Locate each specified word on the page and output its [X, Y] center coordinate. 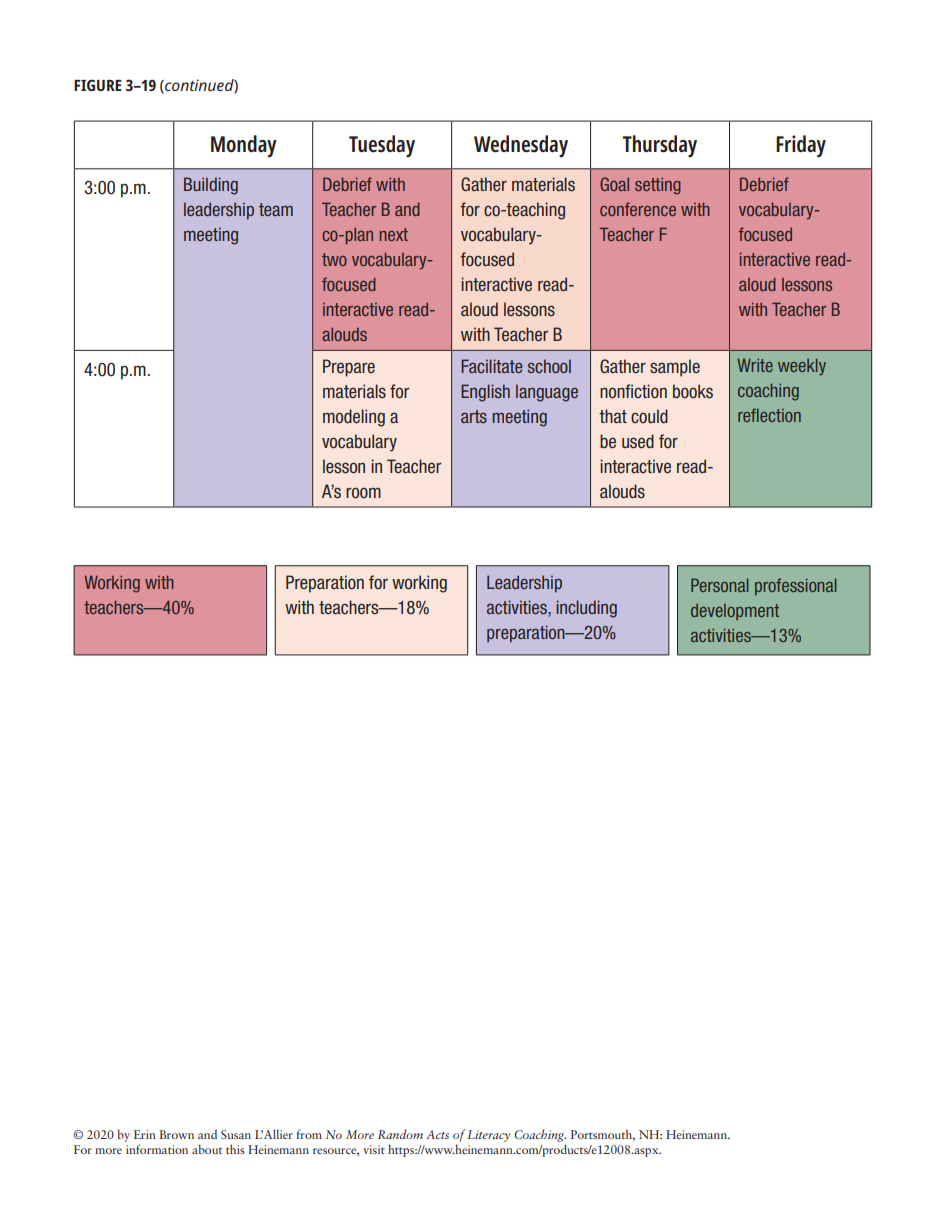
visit [374, 1149]
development [735, 612]
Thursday [660, 146]
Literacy [488, 1136]
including [586, 609]
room [363, 493]
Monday [244, 146]
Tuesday [382, 146]
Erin [145, 1134]
